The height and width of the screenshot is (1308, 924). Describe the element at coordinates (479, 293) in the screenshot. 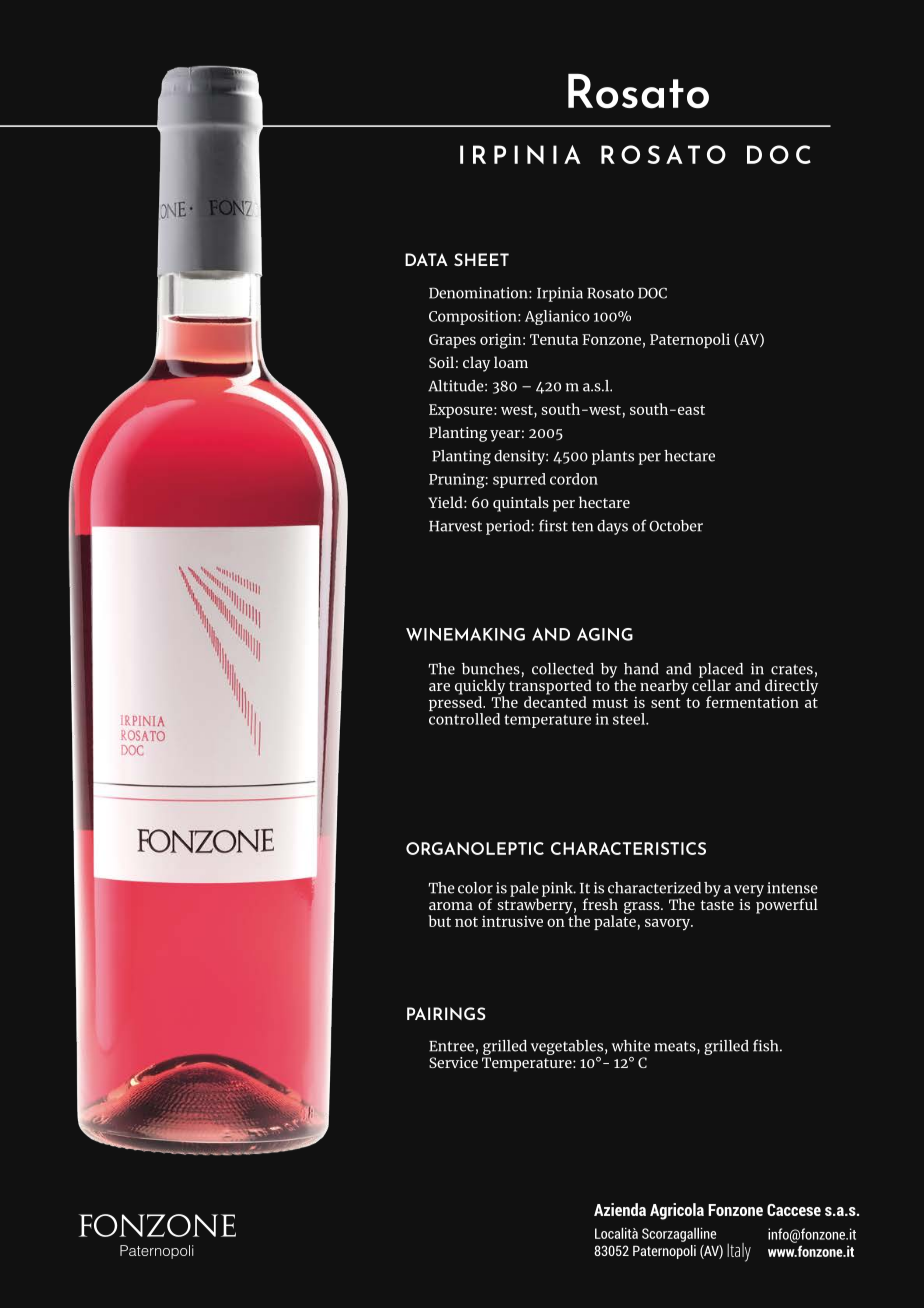

I see `Denomination` at that location.
